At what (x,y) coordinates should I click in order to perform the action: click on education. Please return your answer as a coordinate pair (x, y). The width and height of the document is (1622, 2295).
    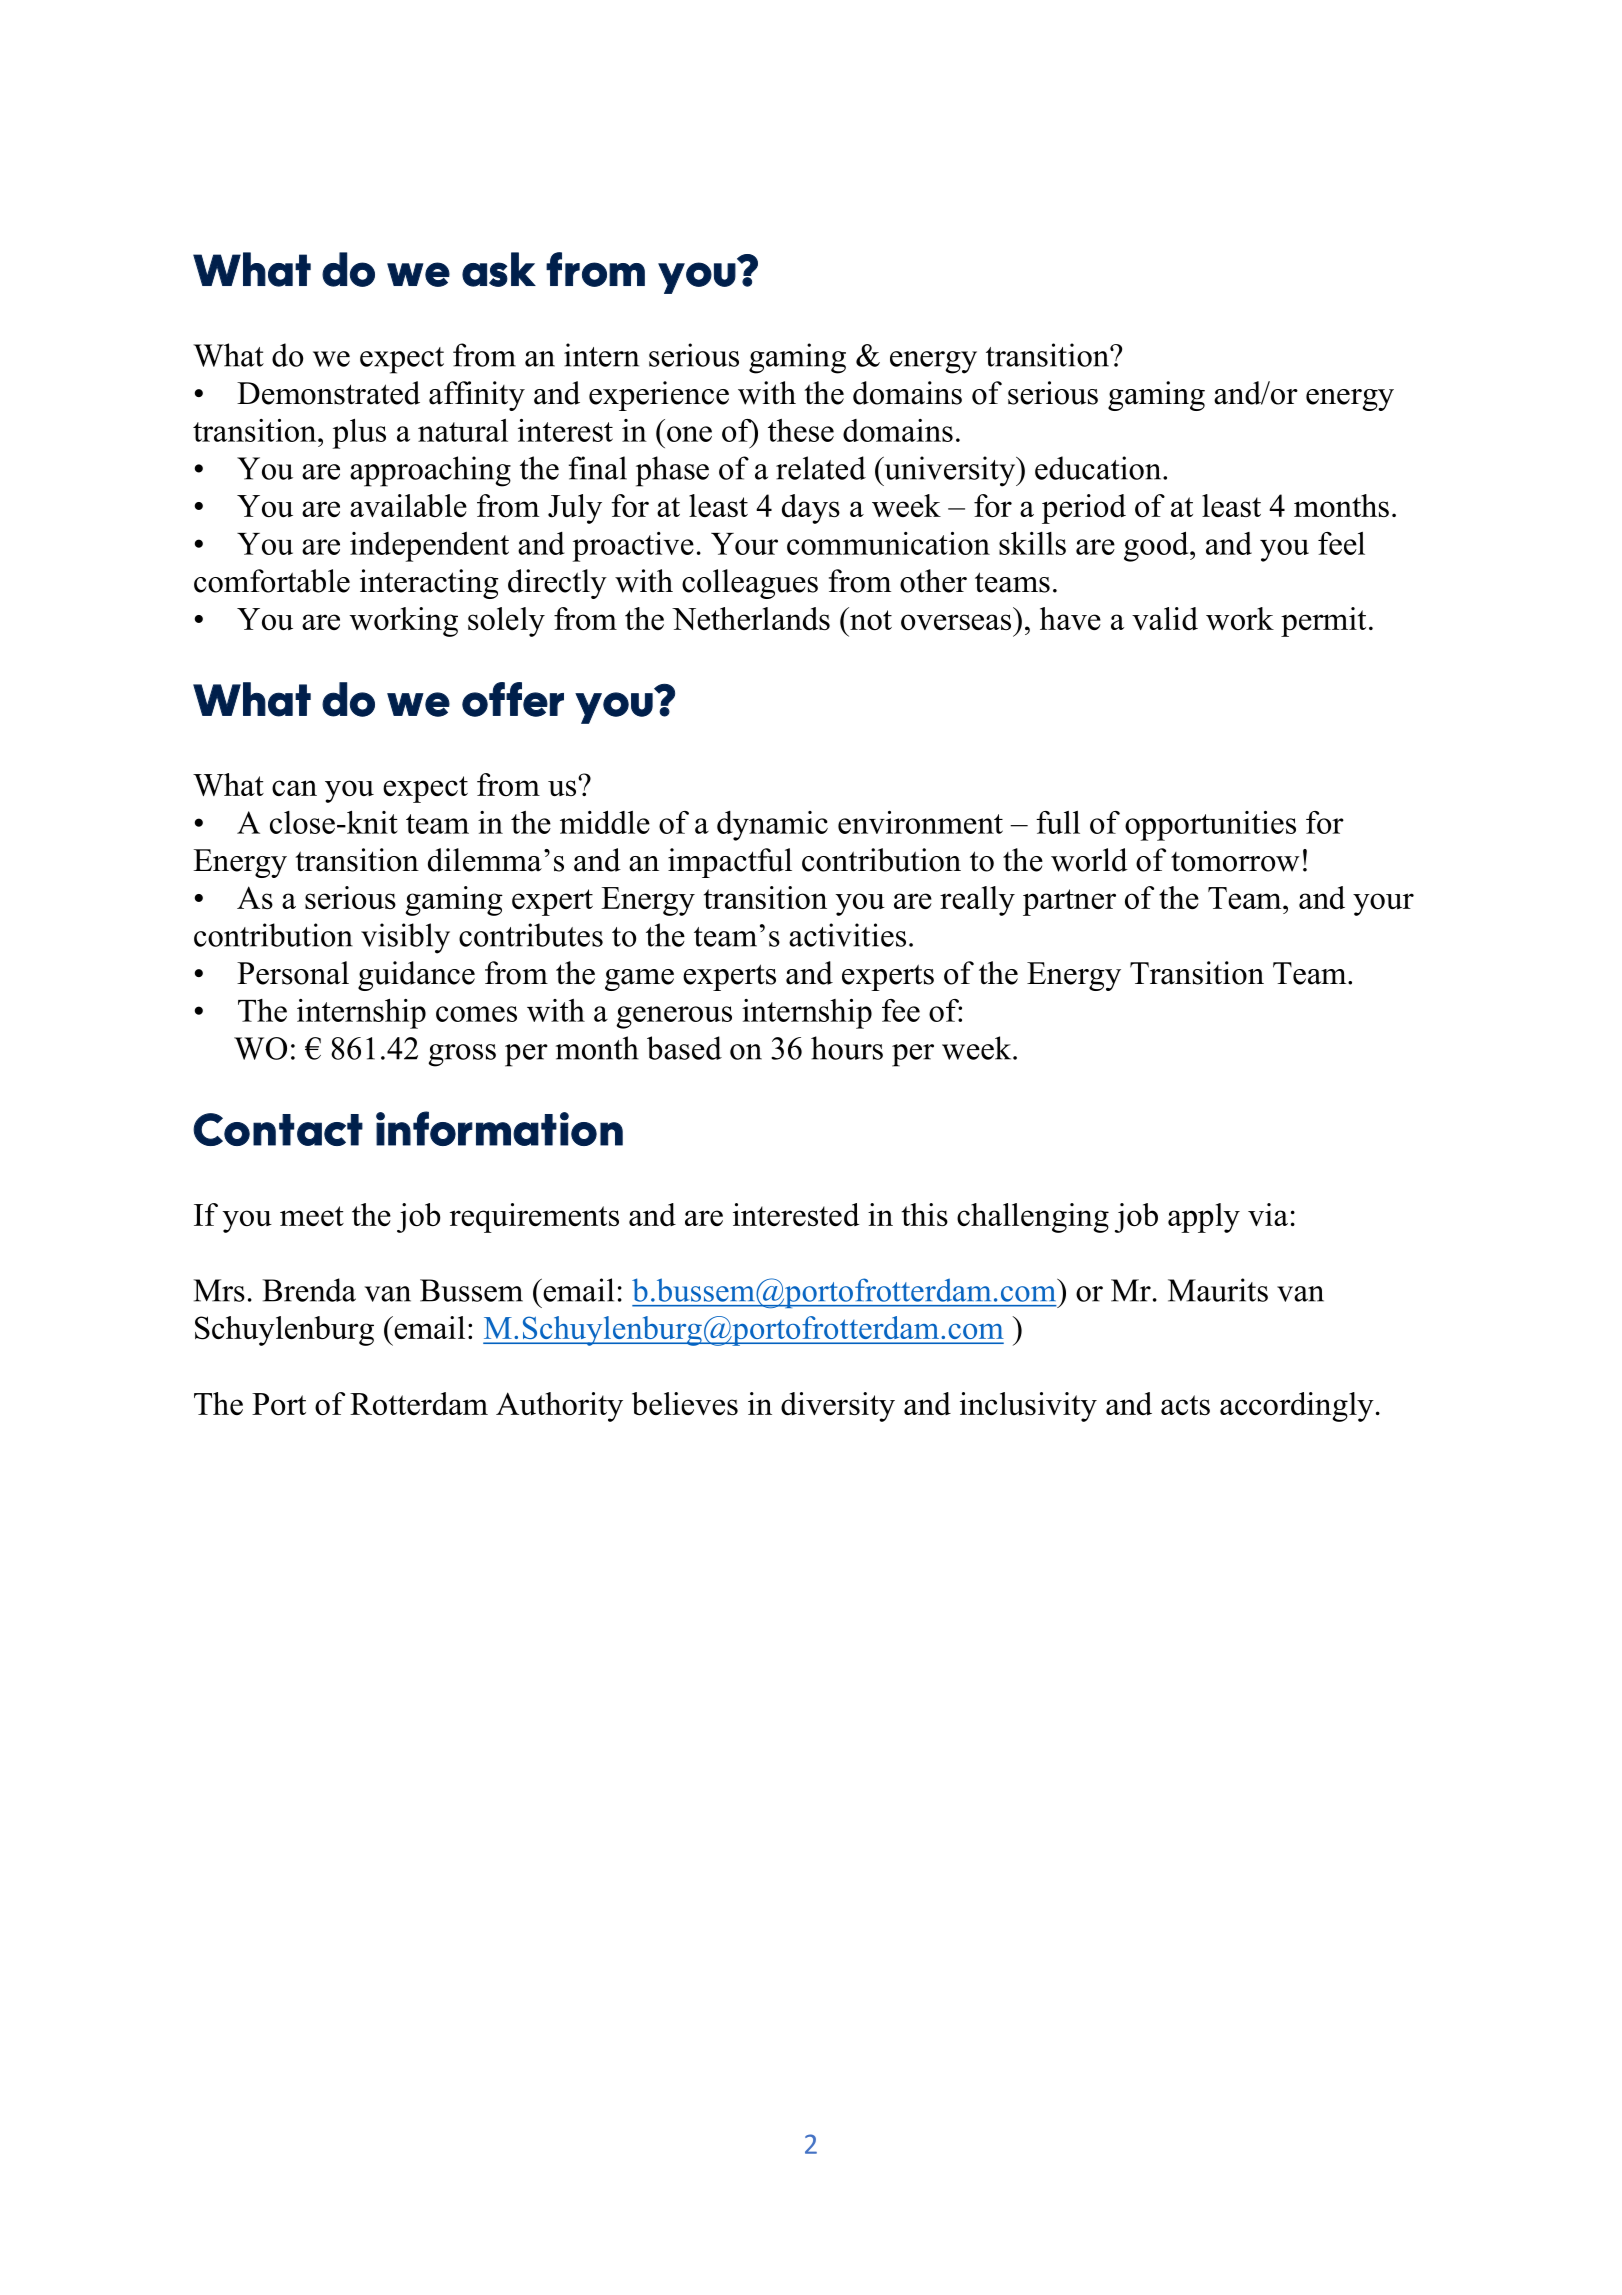
    Looking at the image, I should click on (1099, 468).
